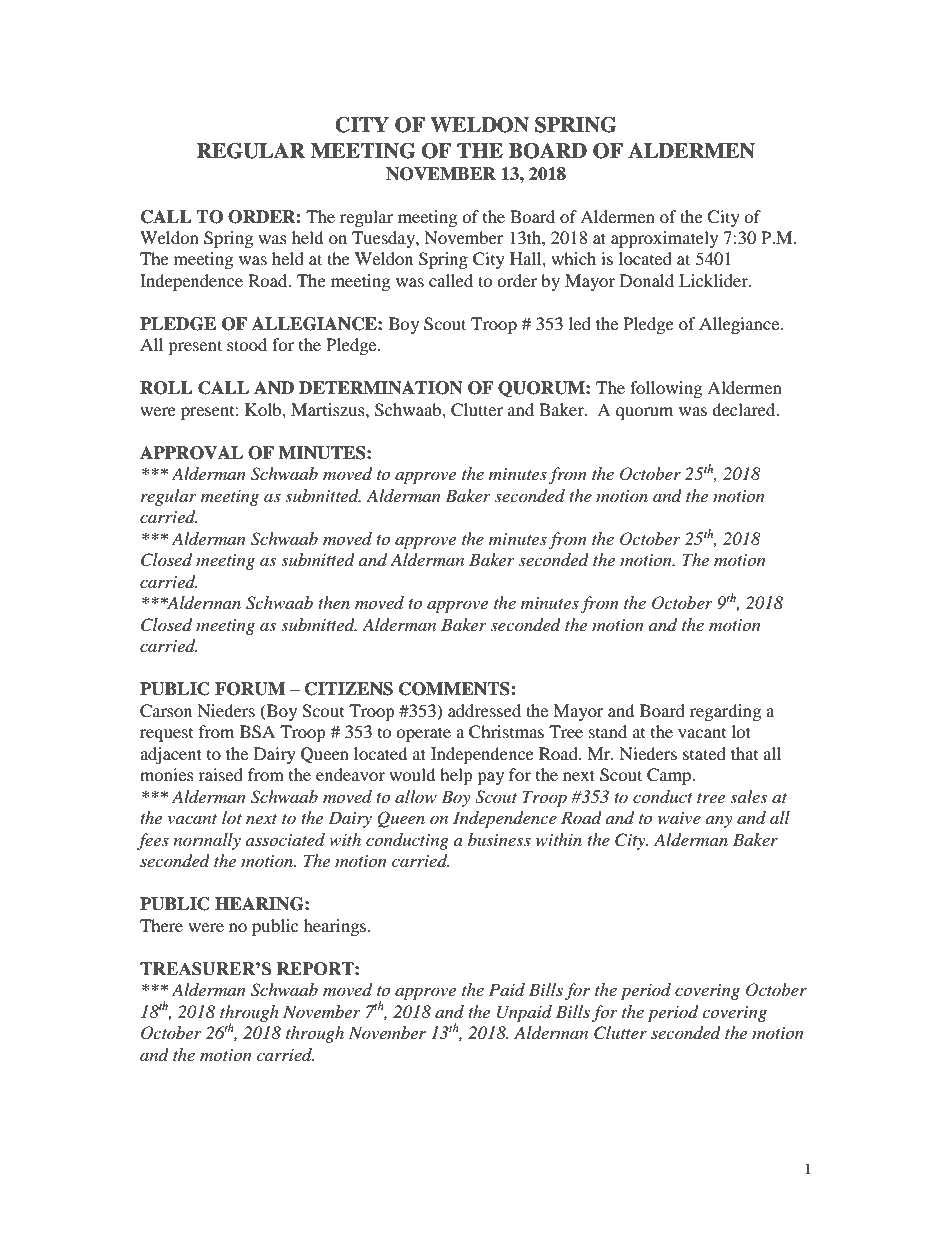 This screenshot has width=952, height=1233. I want to click on COMMENTS, so click(455, 689).
